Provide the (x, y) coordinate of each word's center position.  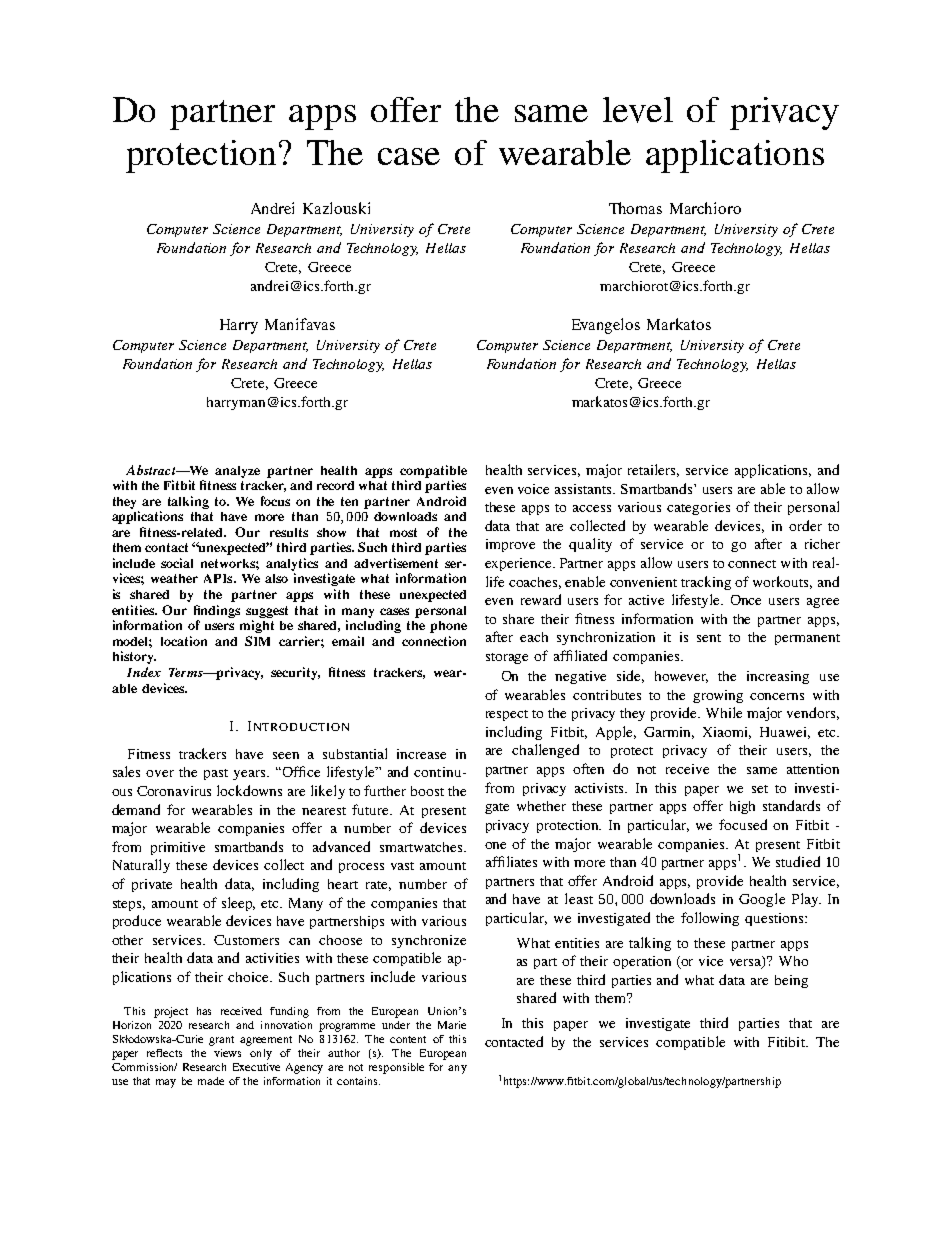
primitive (178, 848)
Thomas (635, 208)
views (227, 1053)
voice (533, 489)
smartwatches (422, 847)
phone (448, 627)
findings (217, 611)
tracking (706, 583)
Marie (452, 1025)
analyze (237, 472)
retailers (653, 470)
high (742, 807)
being (791, 981)
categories (698, 508)
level (638, 110)
